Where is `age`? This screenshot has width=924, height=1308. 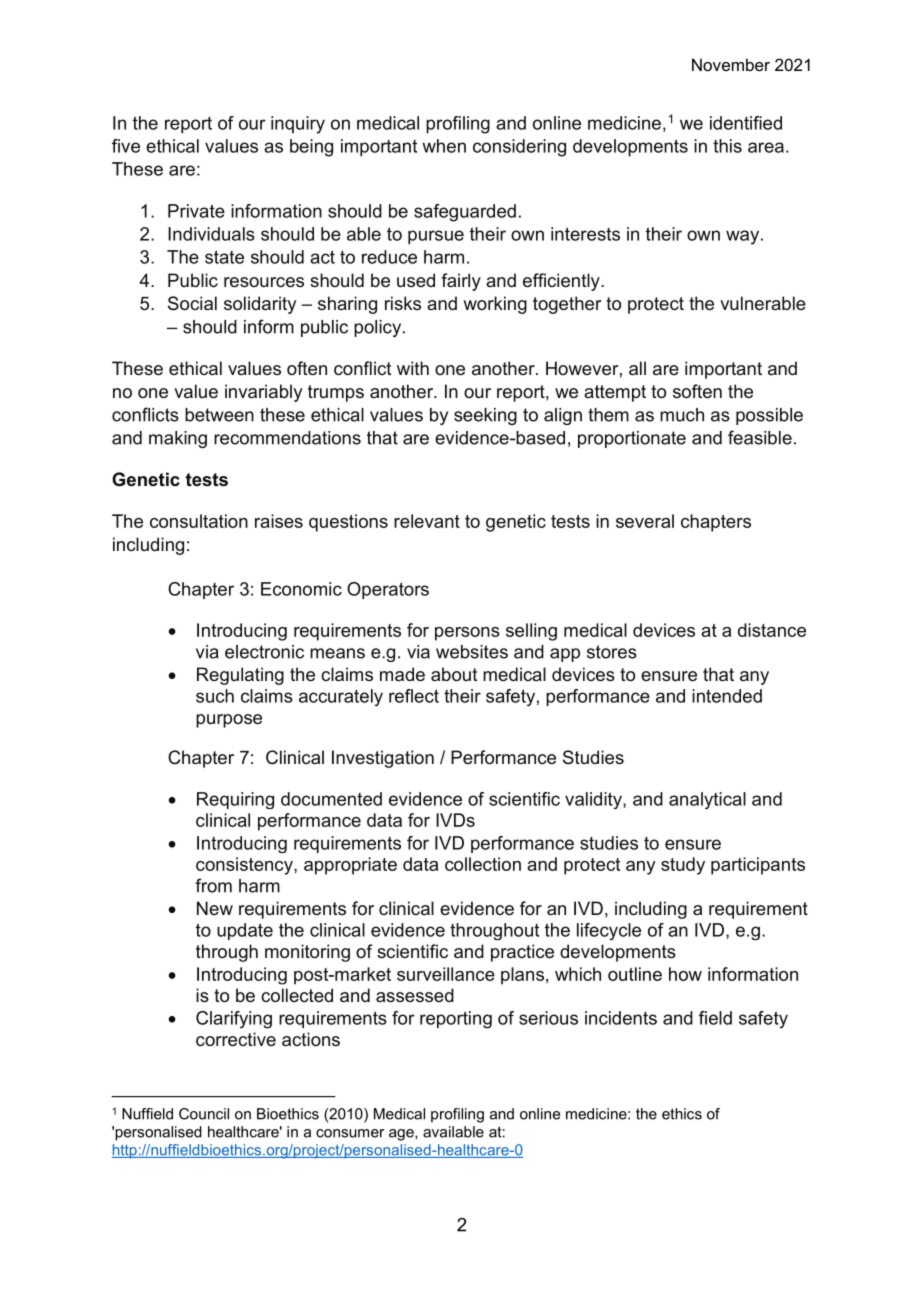 age is located at coordinates (402, 1135).
